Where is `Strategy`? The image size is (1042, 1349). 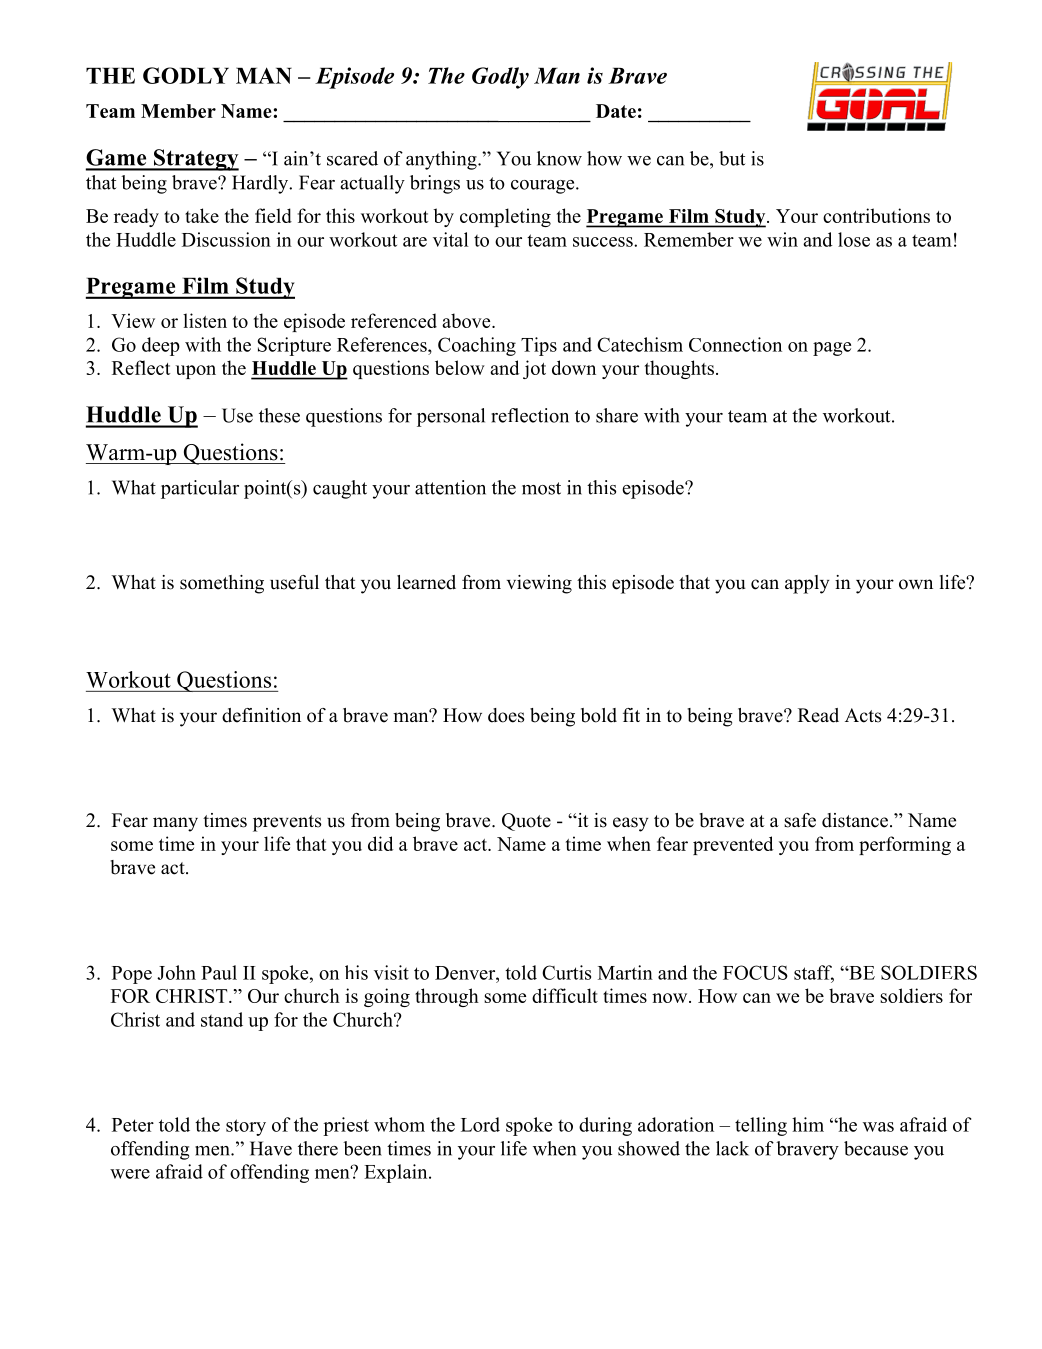 Strategy is located at coordinates (195, 160).
